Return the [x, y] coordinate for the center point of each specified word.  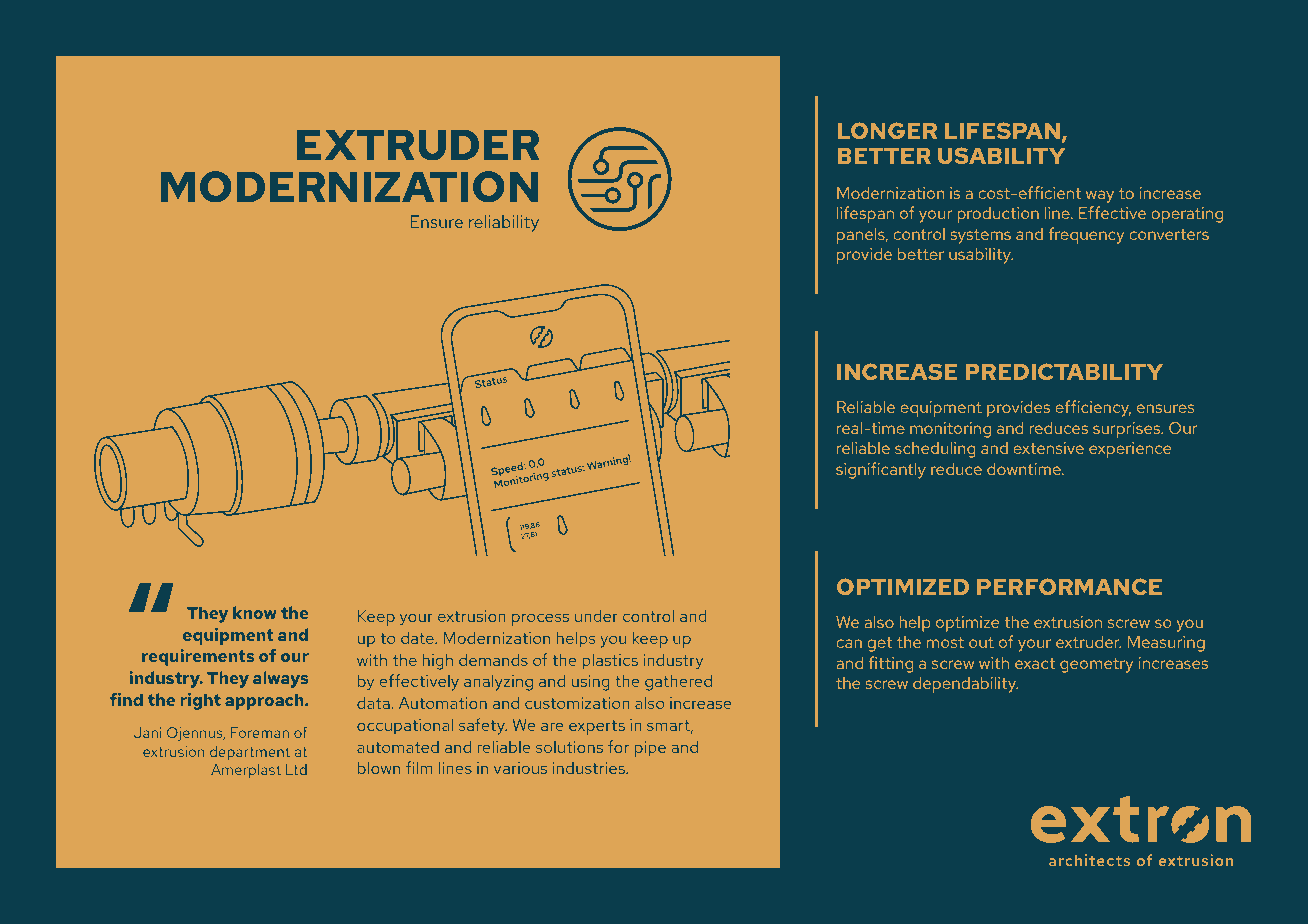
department [250, 753]
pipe [650, 749]
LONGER [887, 130]
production [998, 215]
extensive [1048, 448]
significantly [881, 470]
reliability [504, 223]
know [254, 612]
